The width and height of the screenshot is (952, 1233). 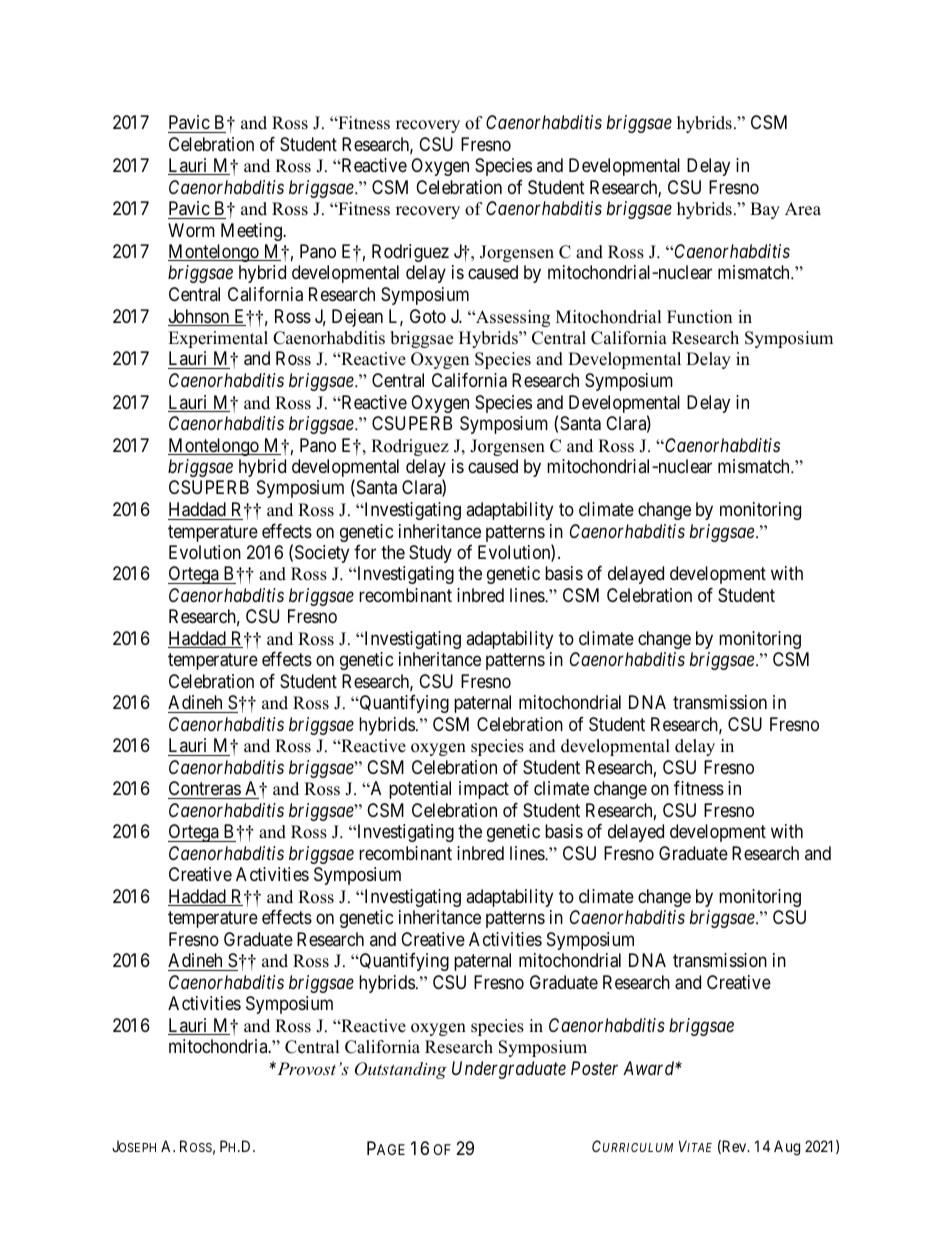 What do you see at coordinates (430, 554) in the screenshot?
I see `Study` at bounding box center [430, 554].
